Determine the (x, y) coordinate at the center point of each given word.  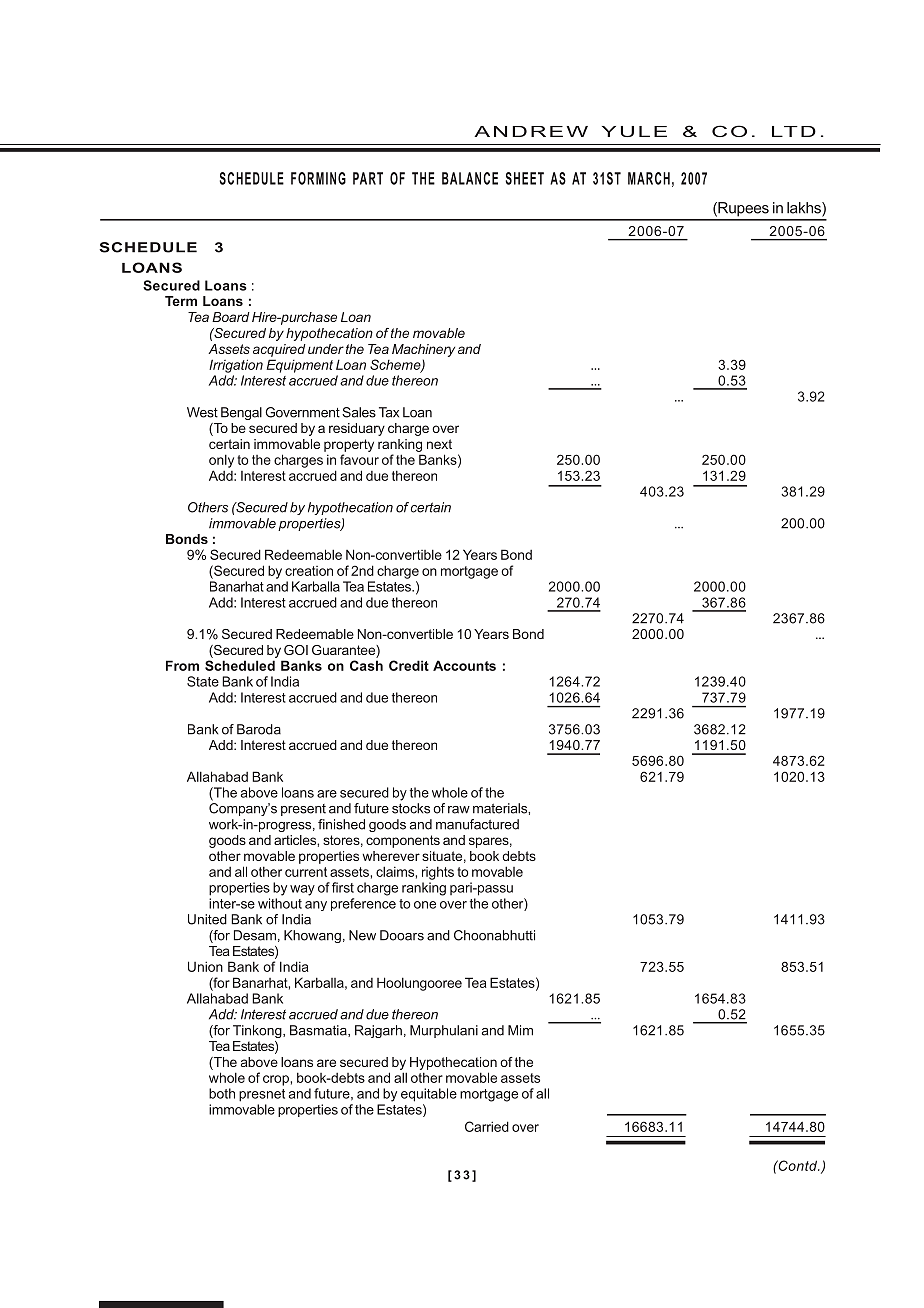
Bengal (241, 413)
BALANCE (470, 178)
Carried (487, 1126)
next (439, 444)
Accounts (464, 665)
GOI (296, 650)
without (280, 903)
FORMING (318, 178)
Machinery (423, 350)
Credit (409, 665)
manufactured (477, 824)
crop (276, 1080)
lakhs (805, 209)
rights (438, 873)
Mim (520, 1030)
